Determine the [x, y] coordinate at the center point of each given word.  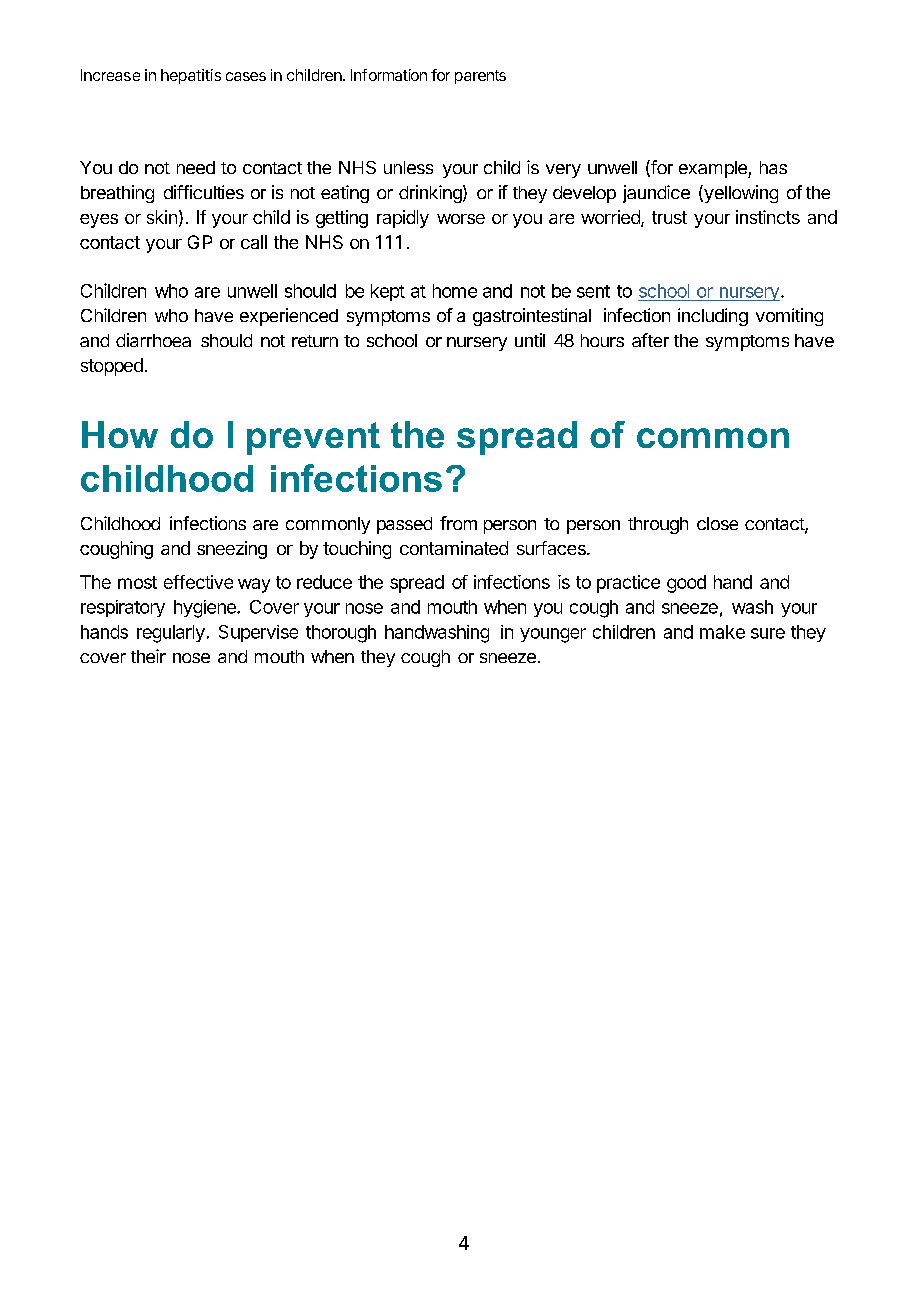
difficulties [204, 192]
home [455, 291]
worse [461, 219]
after [650, 340]
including [713, 317]
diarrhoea [153, 340]
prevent [313, 438]
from [458, 523]
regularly [171, 634]
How [120, 434]
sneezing [232, 550]
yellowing [740, 194]
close [717, 523]
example [714, 169]
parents [480, 77]
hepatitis [191, 76]
